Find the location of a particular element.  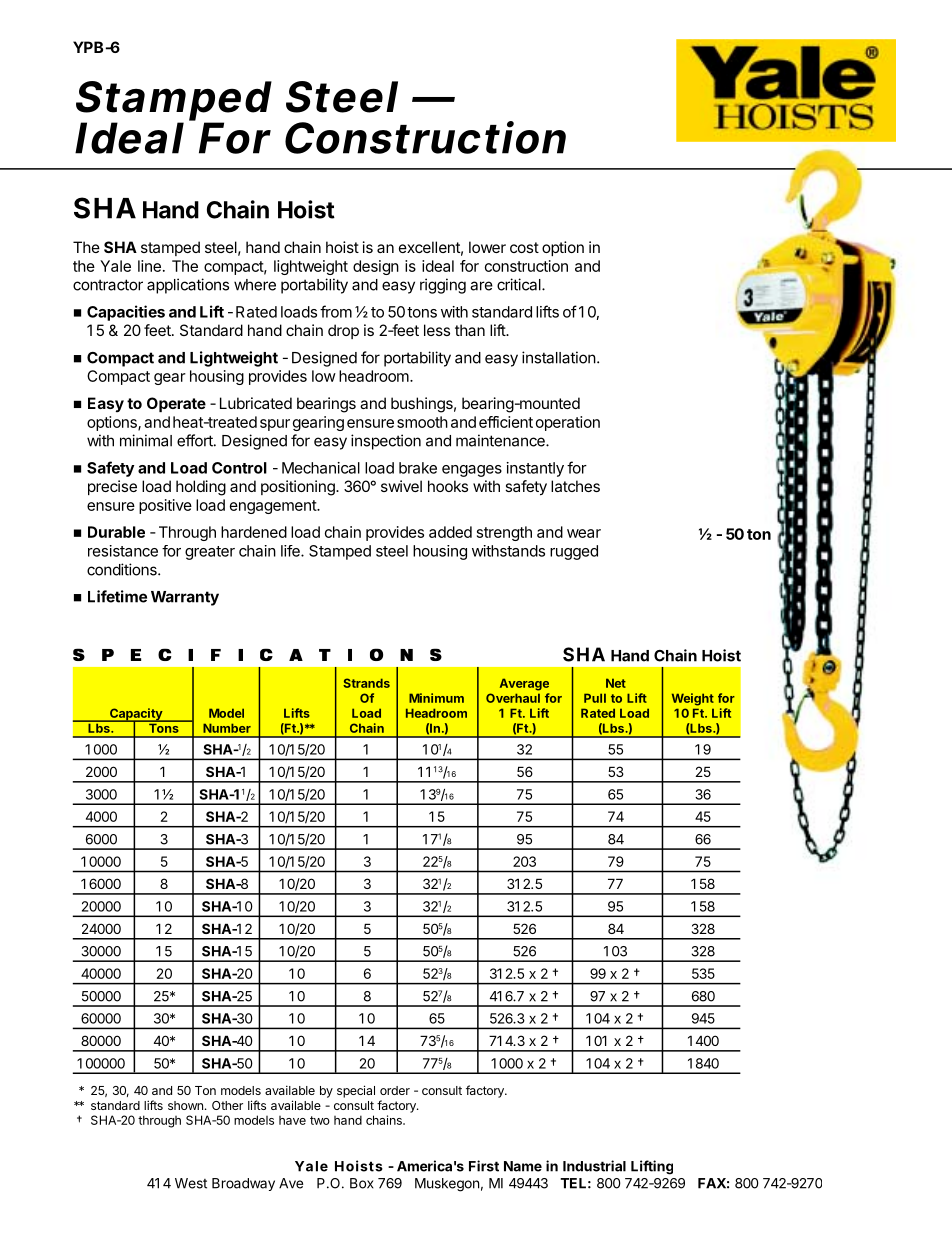

West is located at coordinates (191, 1183).
